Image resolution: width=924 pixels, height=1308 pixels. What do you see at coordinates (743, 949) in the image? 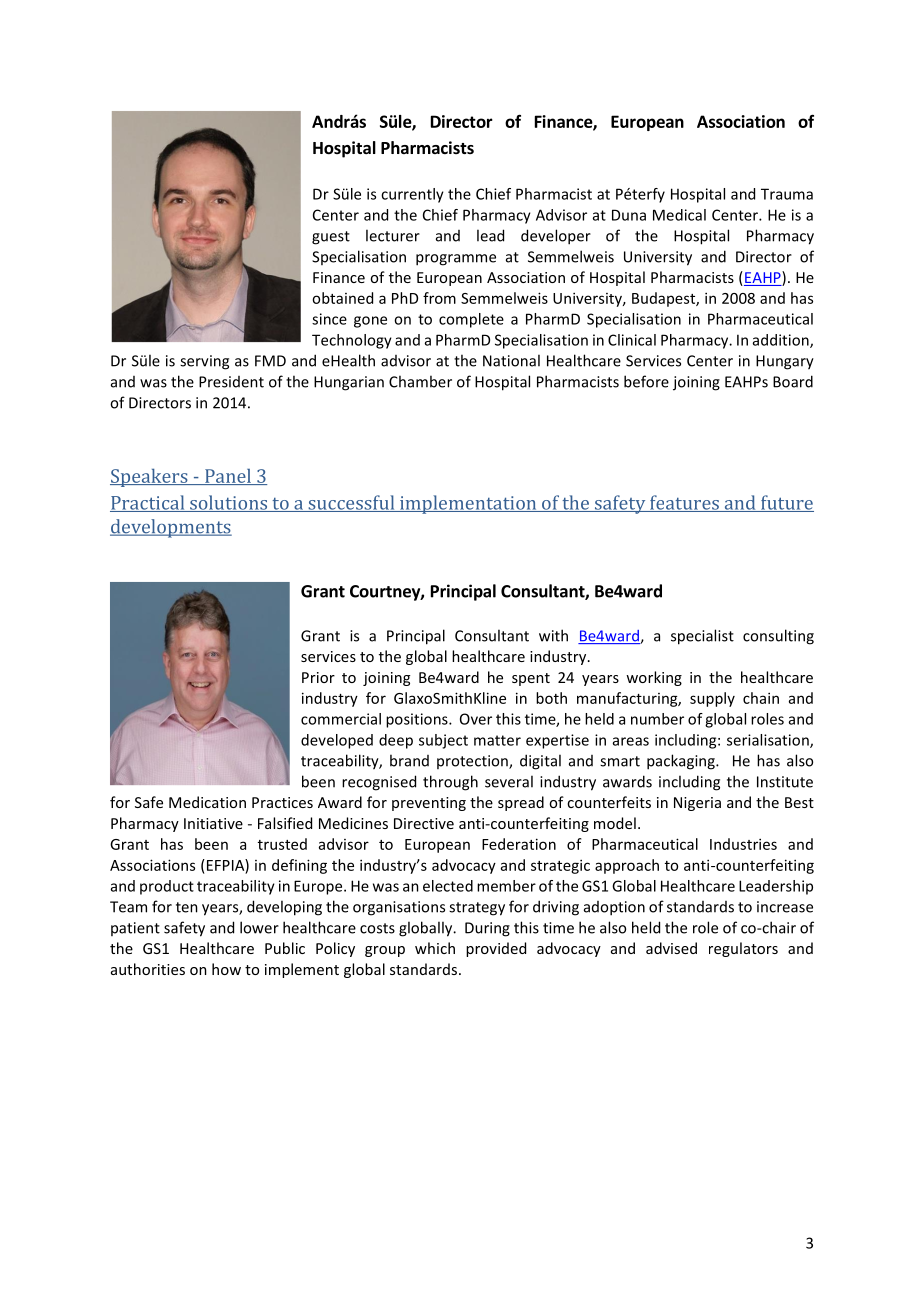
I see `regulators` at bounding box center [743, 949].
